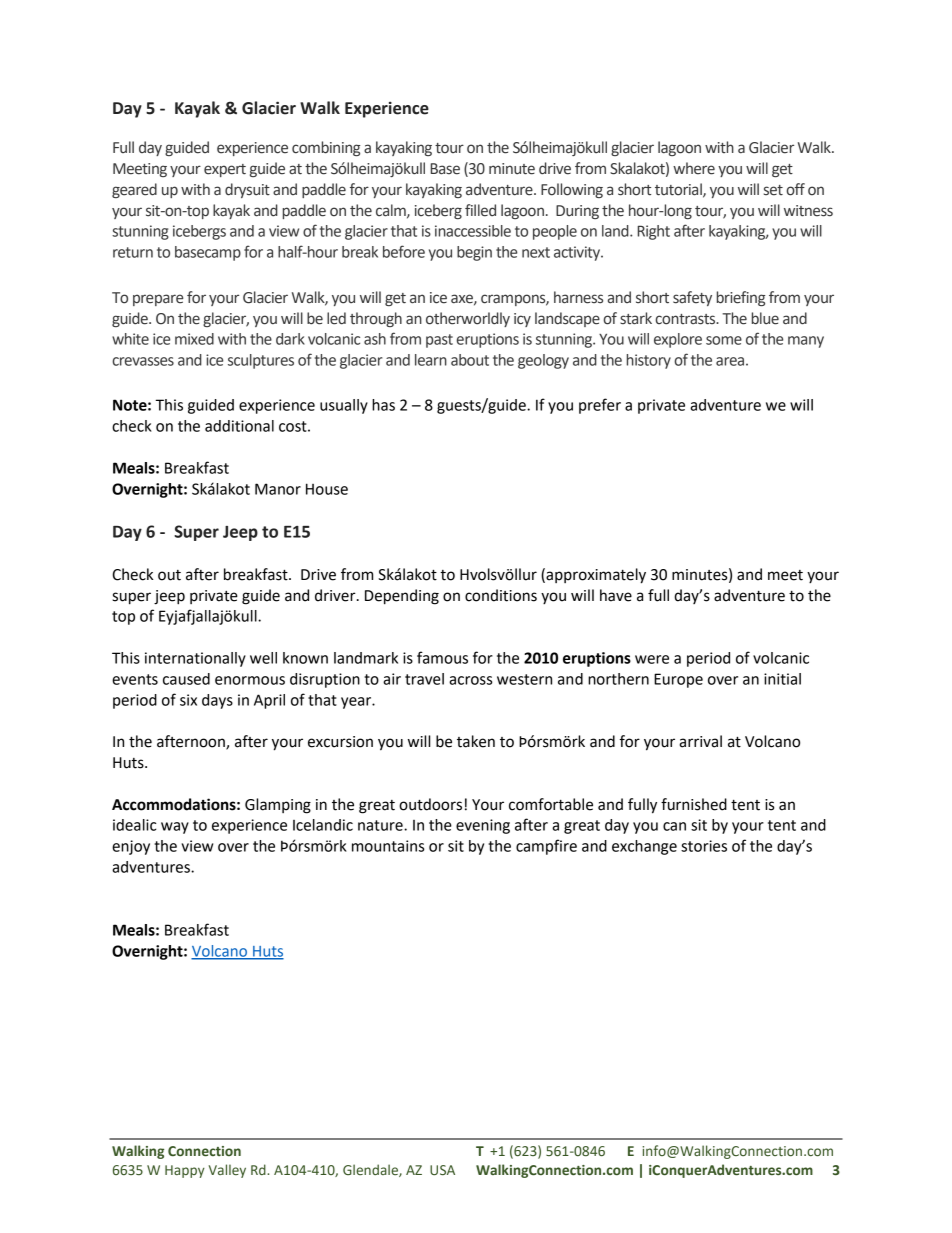 The image size is (952, 1233). What do you see at coordinates (225, 170) in the image?
I see `expert` at bounding box center [225, 170].
